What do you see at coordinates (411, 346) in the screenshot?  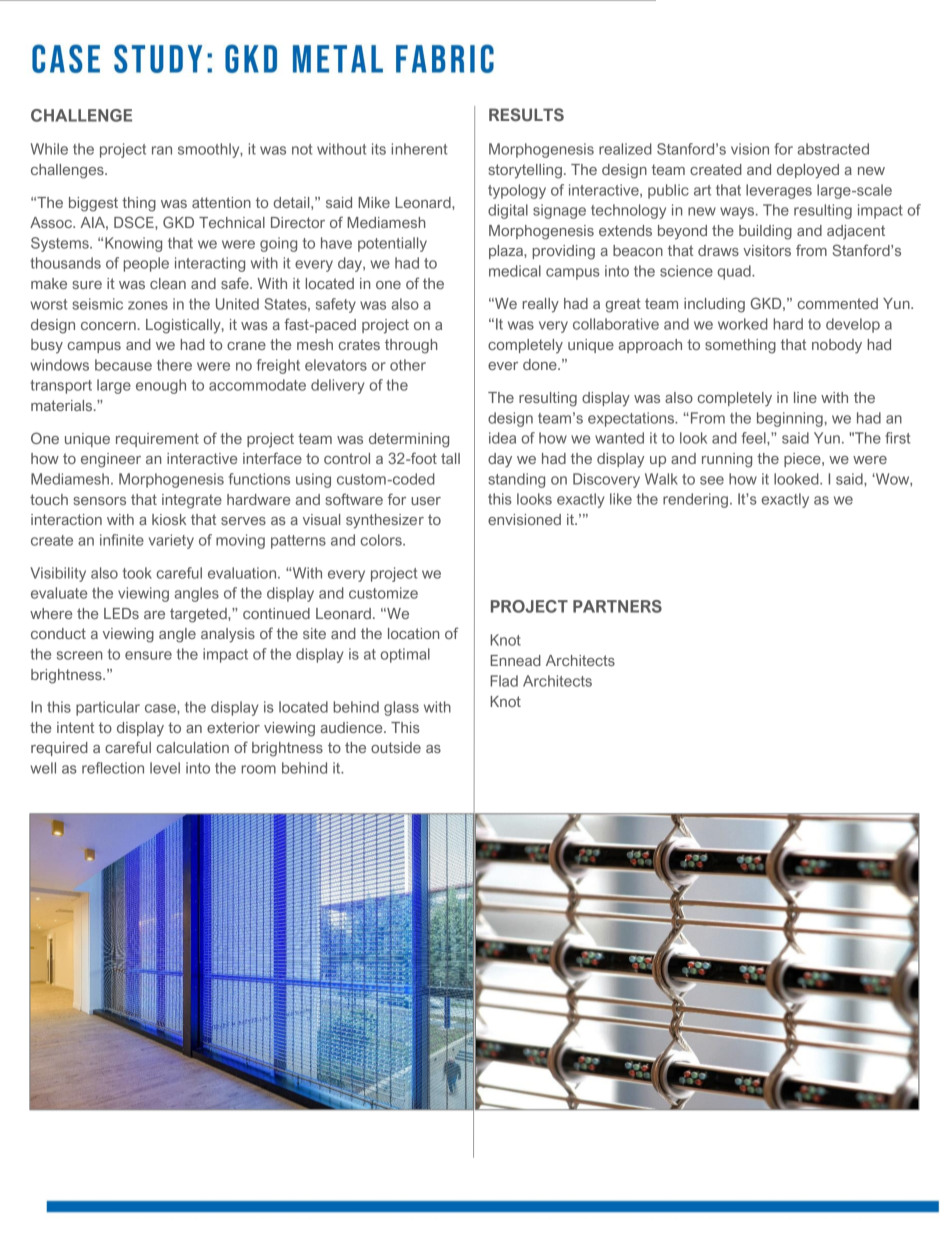 I see `through` at bounding box center [411, 346].
